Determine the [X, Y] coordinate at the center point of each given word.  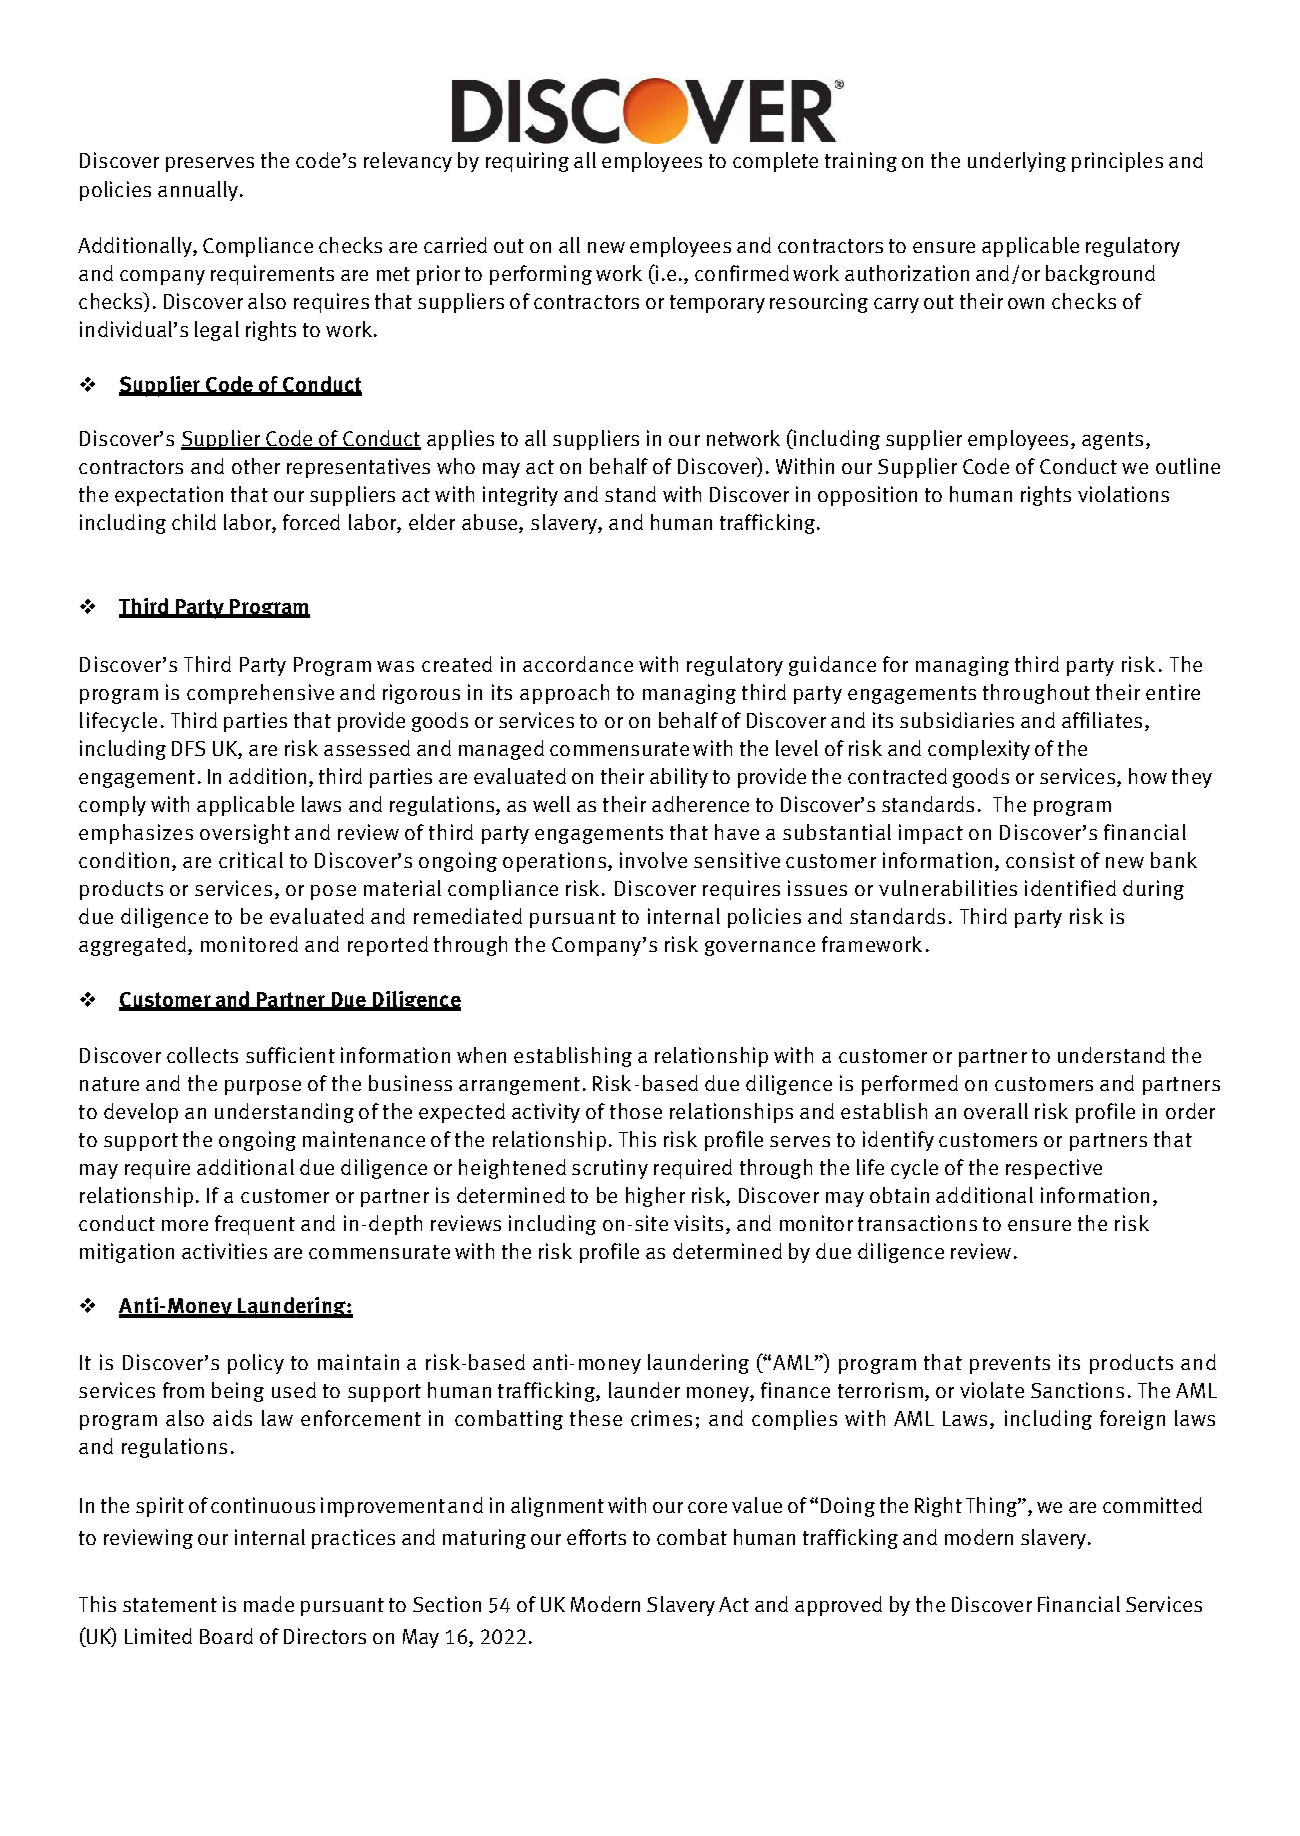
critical [251, 860]
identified [1070, 888]
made [269, 1604]
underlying [1017, 162]
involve [653, 860]
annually [198, 191]
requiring [527, 162]
